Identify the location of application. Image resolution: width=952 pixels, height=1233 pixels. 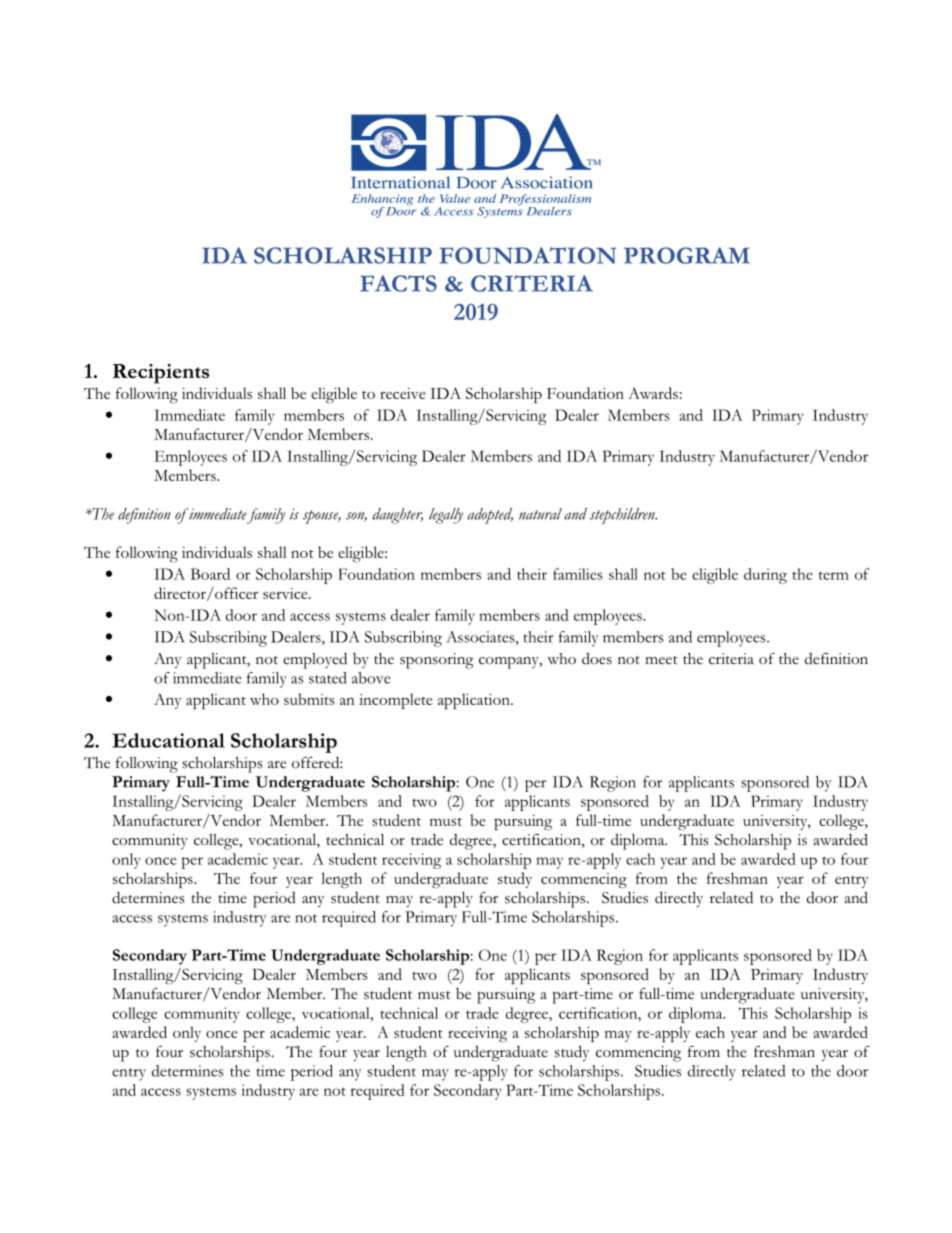
(475, 701).
